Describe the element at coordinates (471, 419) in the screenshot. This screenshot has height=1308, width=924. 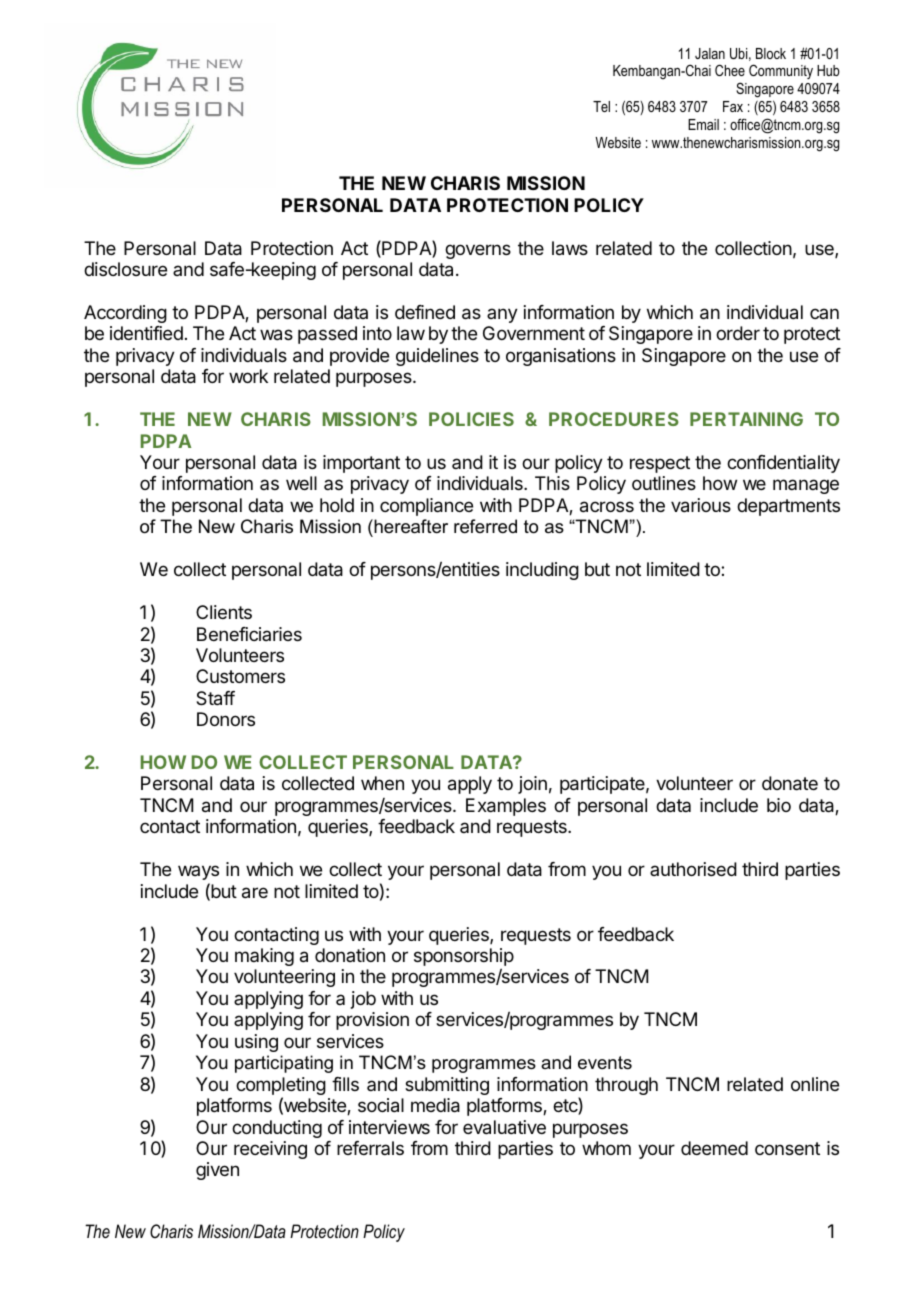
I see `POLICIES` at that location.
